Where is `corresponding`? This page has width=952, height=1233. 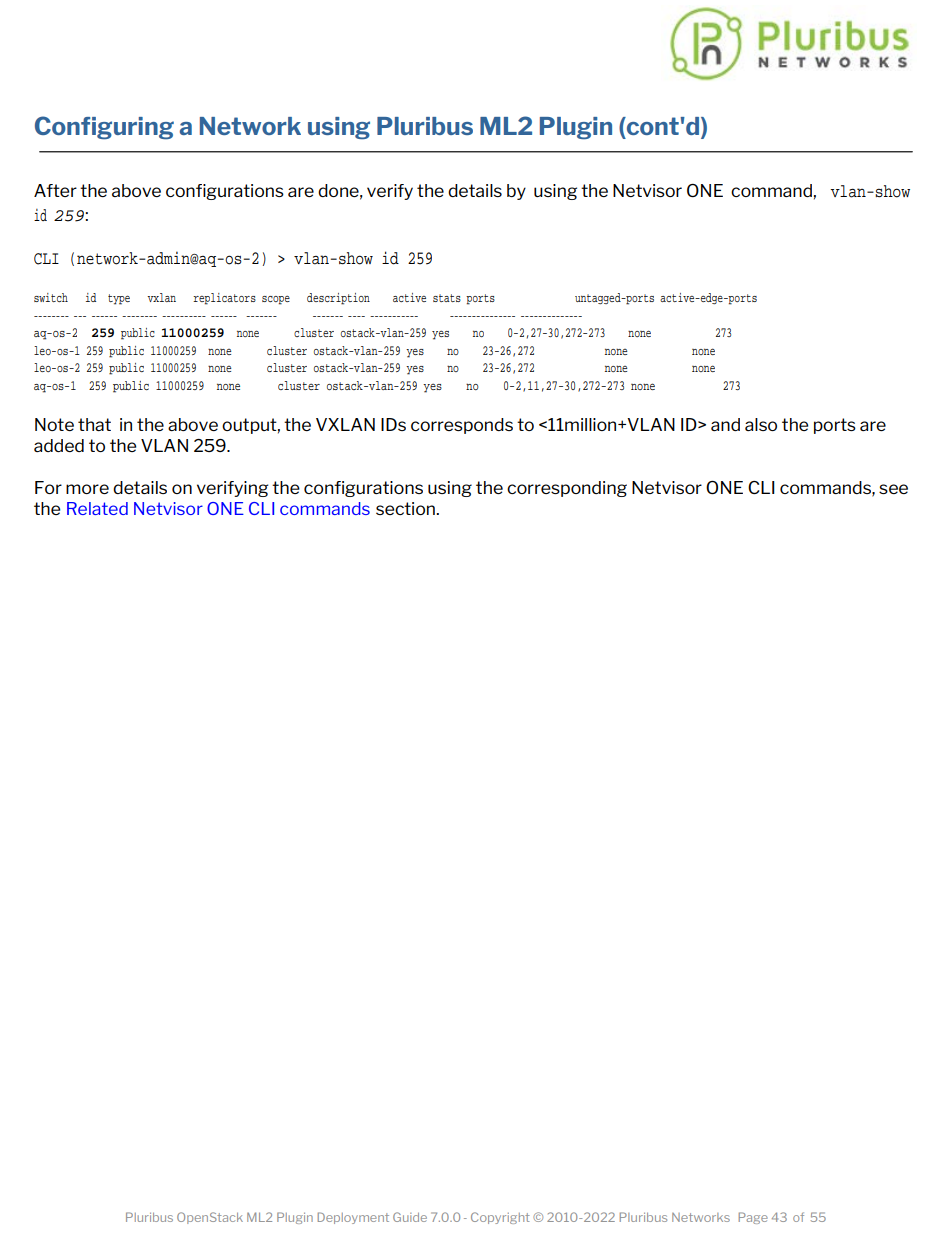
corresponding is located at coordinates (567, 489).
